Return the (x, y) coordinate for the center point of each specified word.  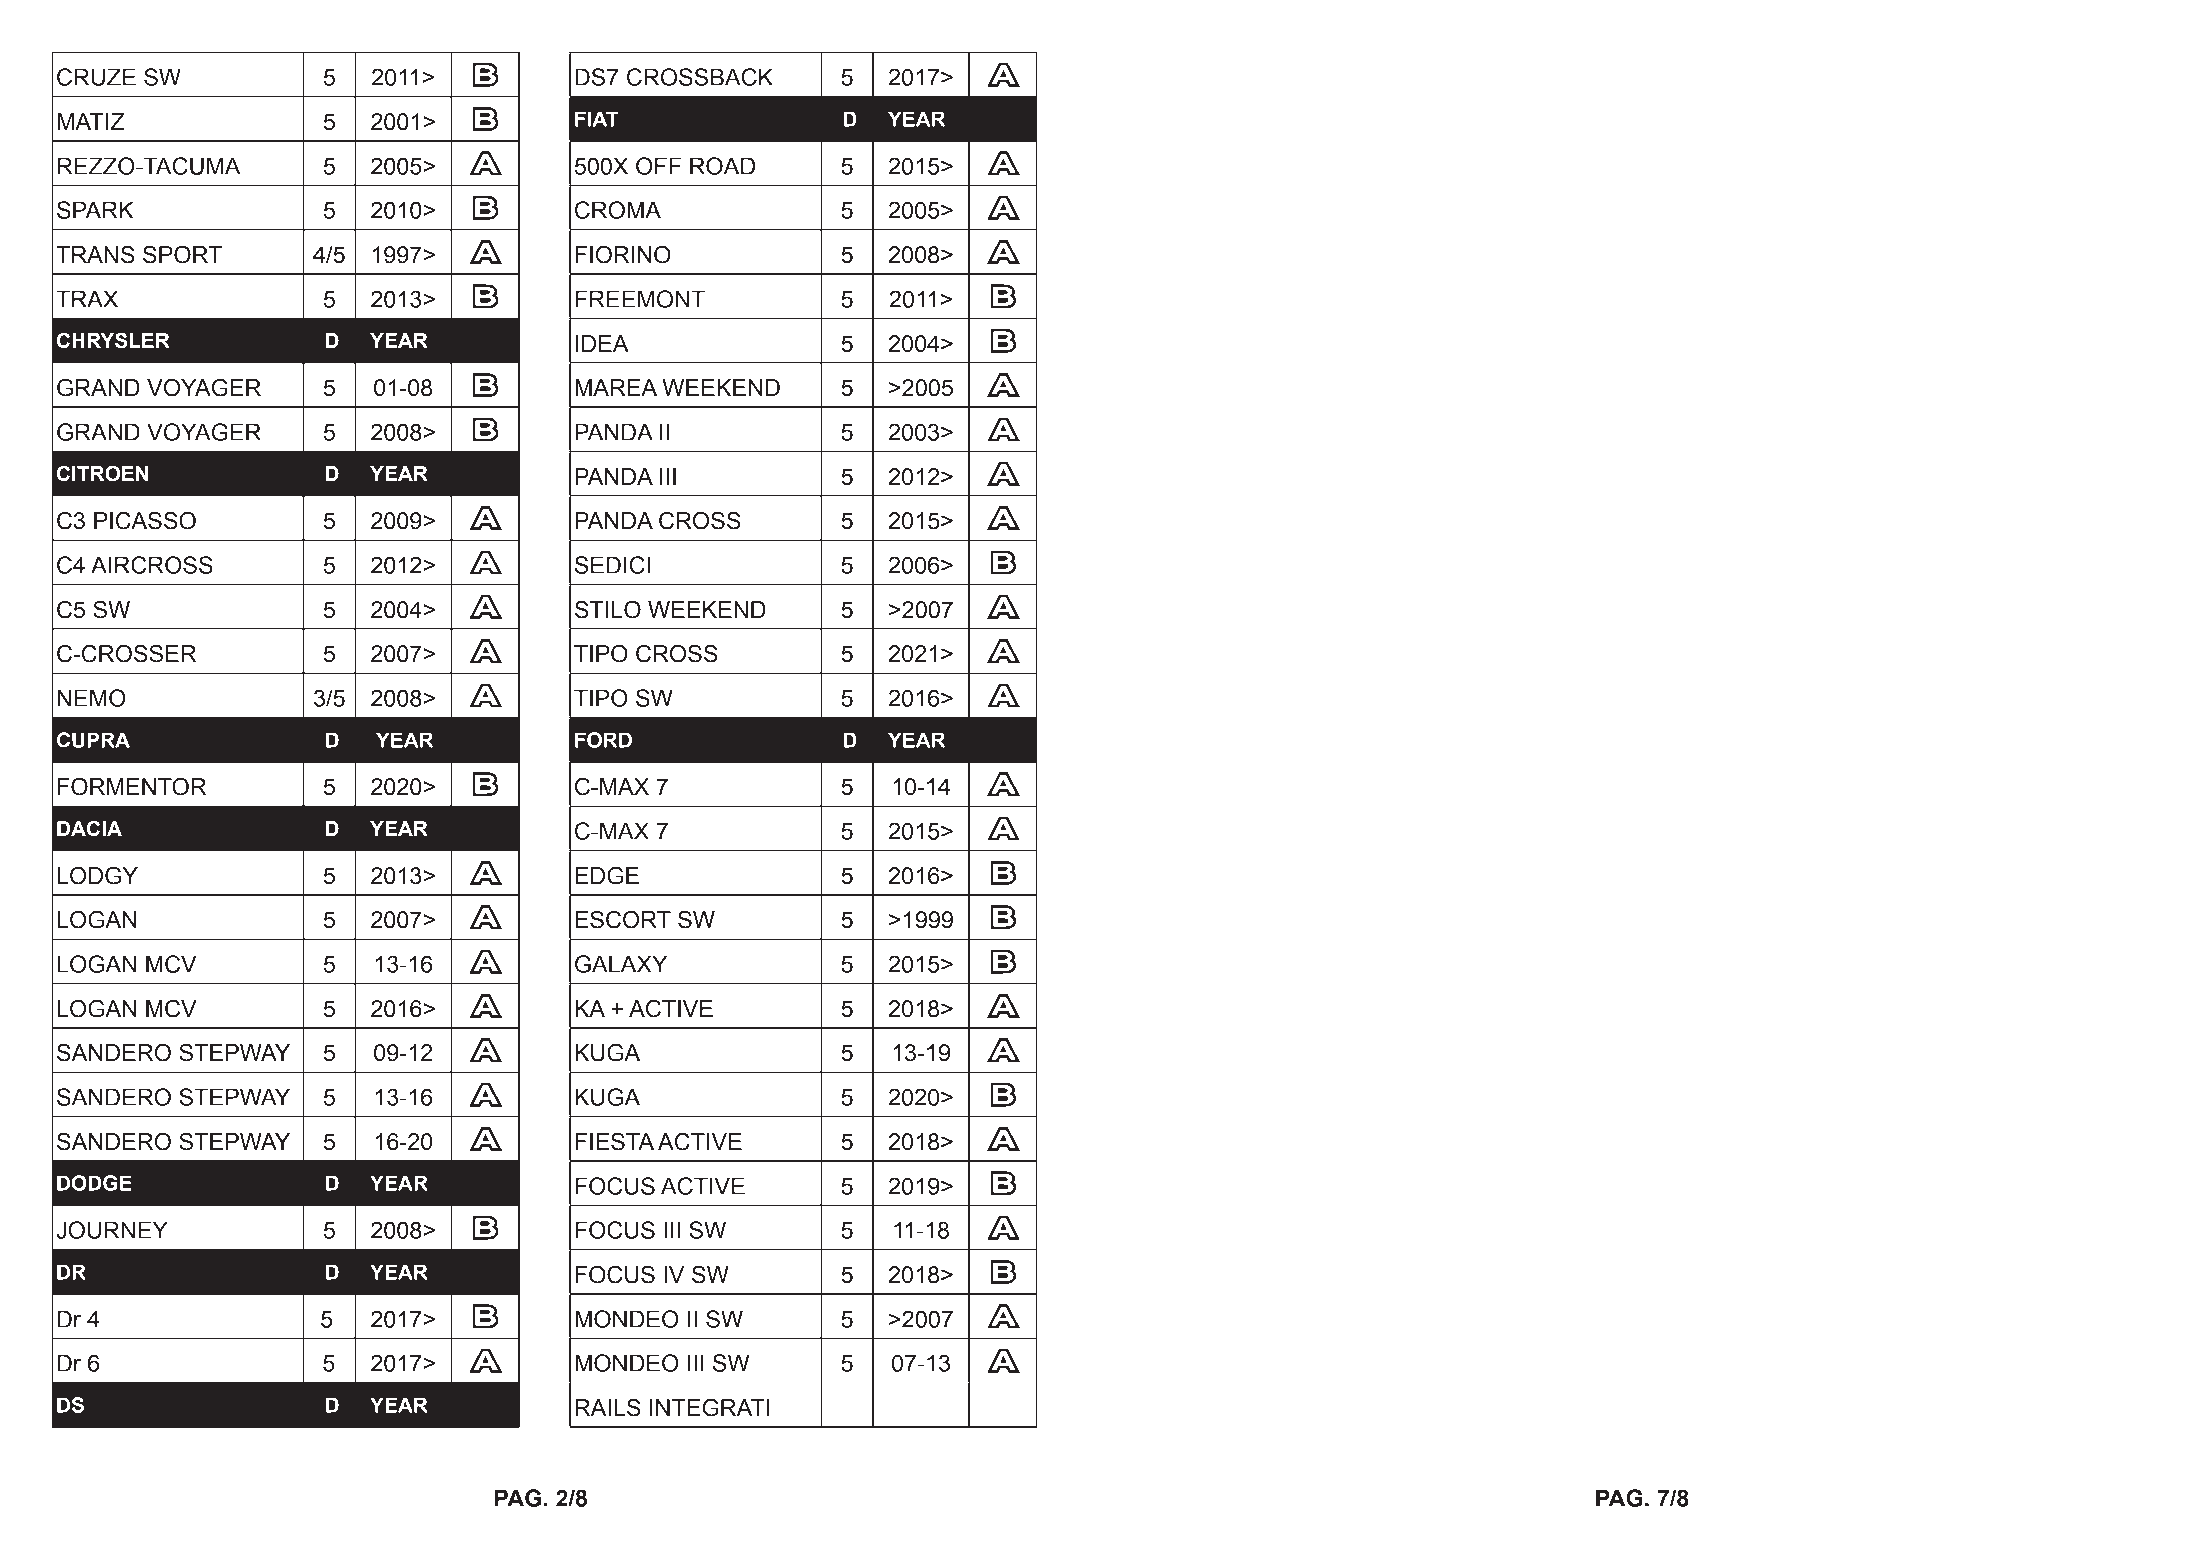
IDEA (602, 343)
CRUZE (96, 77)
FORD (603, 740)
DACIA (89, 828)
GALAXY (621, 964)
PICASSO (145, 520)
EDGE (607, 875)
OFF (658, 166)
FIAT (596, 119)
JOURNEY (112, 1230)
